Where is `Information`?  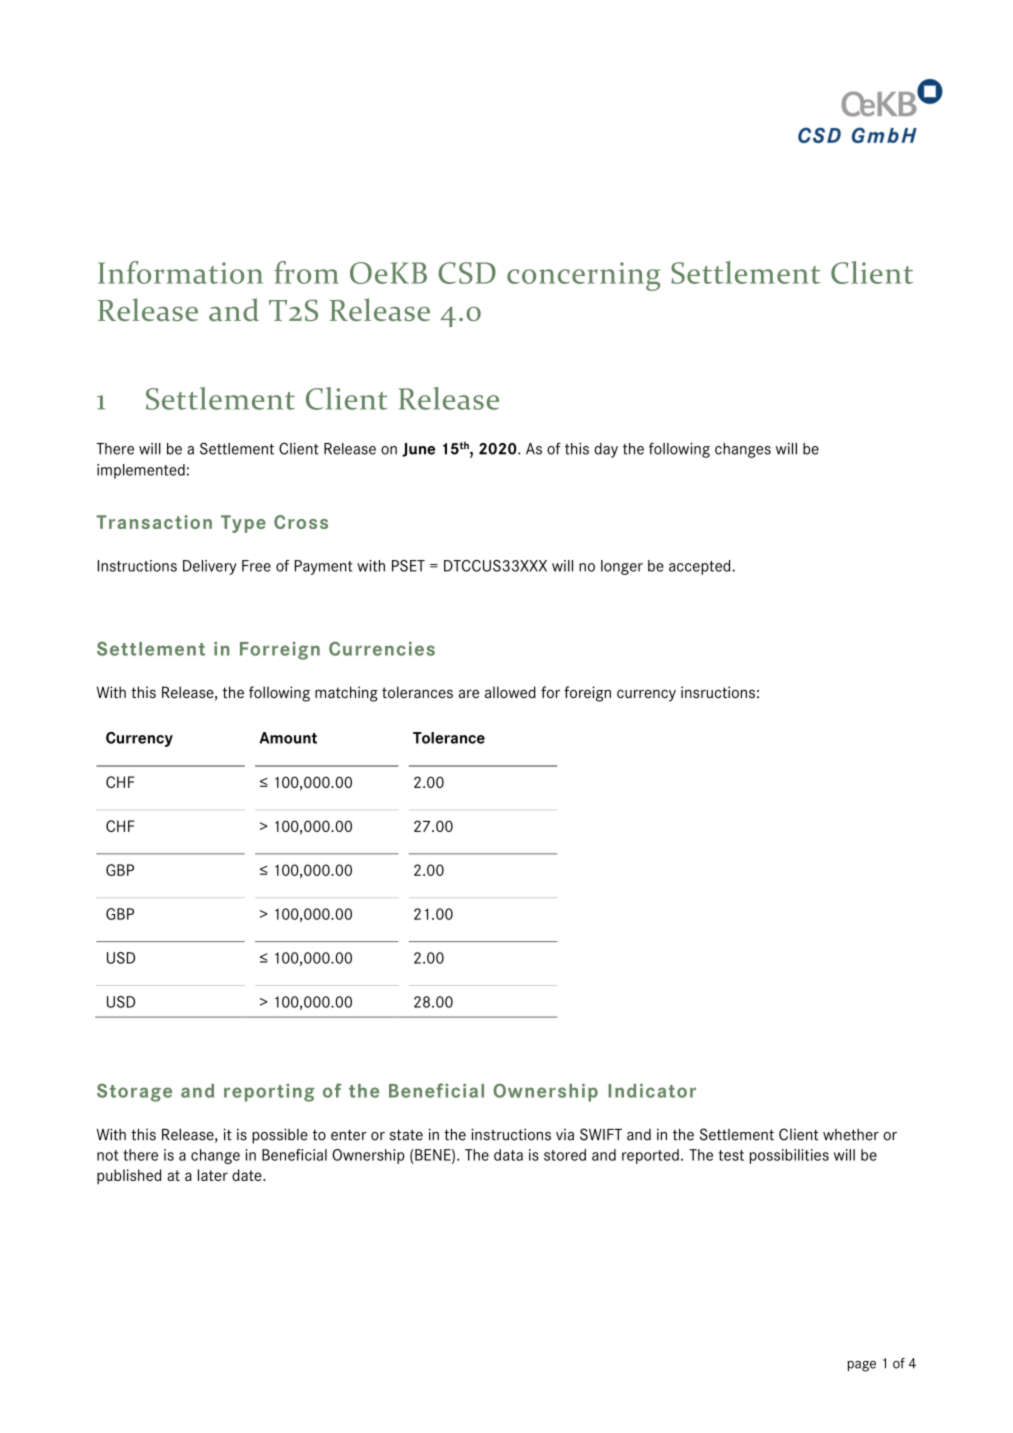
Information is located at coordinates (180, 272).
